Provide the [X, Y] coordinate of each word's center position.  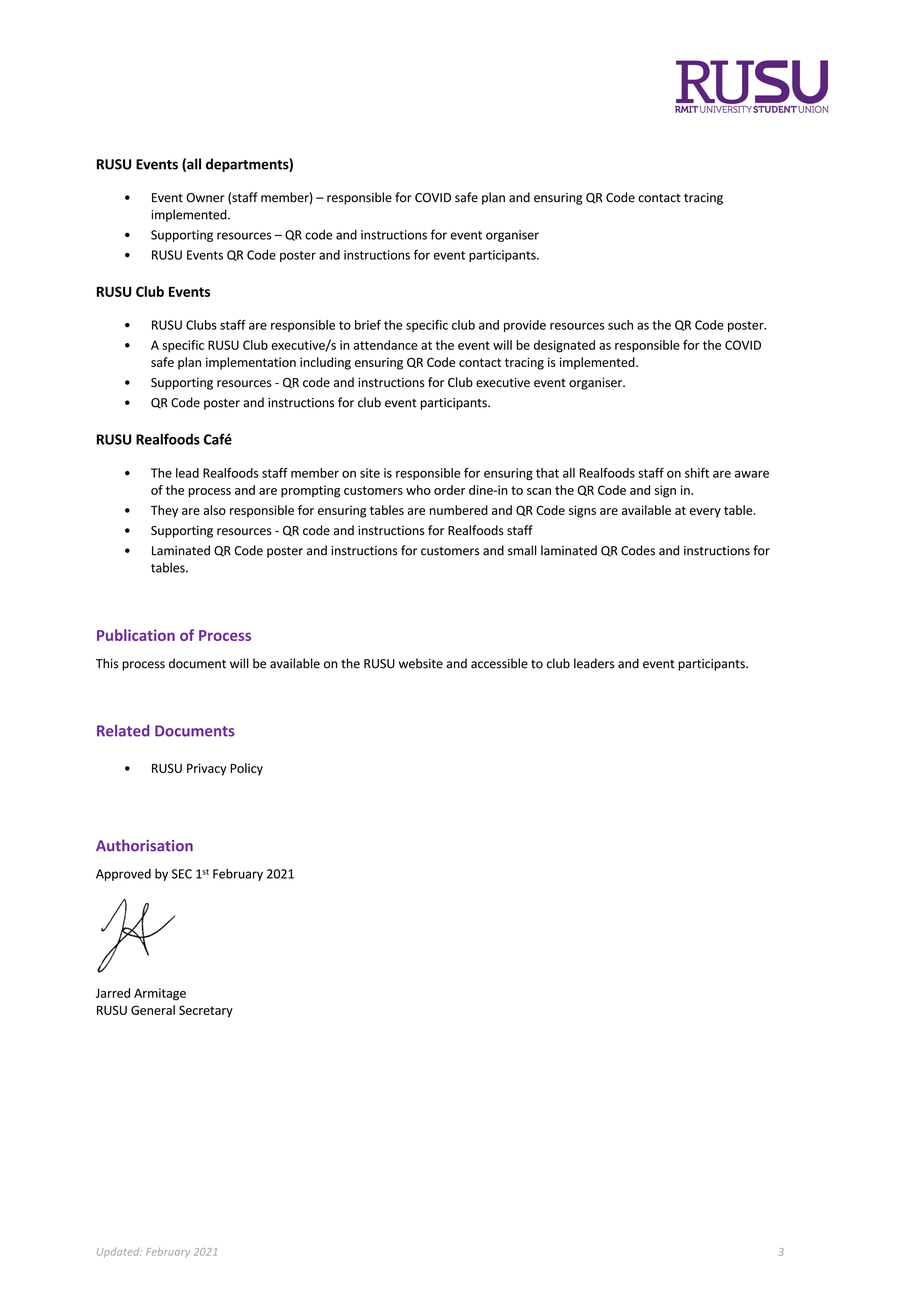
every [705, 513]
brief [368, 325]
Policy [246, 769]
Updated [119, 1253]
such [620, 325]
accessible [499, 663]
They [164, 511]
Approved [123, 875]
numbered [459, 510]
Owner [205, 198]
